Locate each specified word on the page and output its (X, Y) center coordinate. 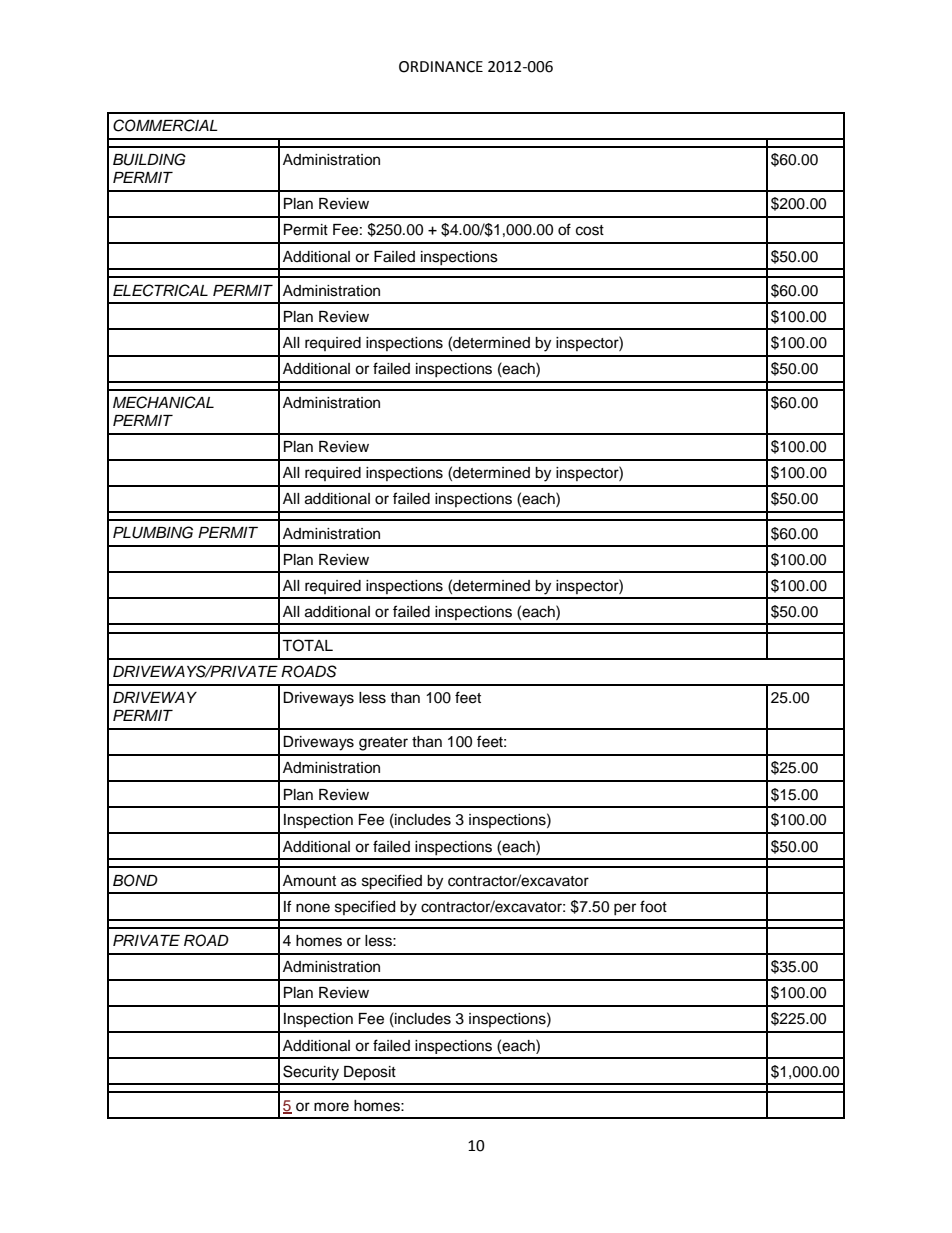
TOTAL (307, 645)
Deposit (370, 1073)
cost (590, 230)
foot (653, 906)
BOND (135, 880)
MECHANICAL (163, 402)
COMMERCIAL (165, 125)
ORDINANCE (441, 67)
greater (383, 744)
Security (311, 1073)
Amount (309, 881)
